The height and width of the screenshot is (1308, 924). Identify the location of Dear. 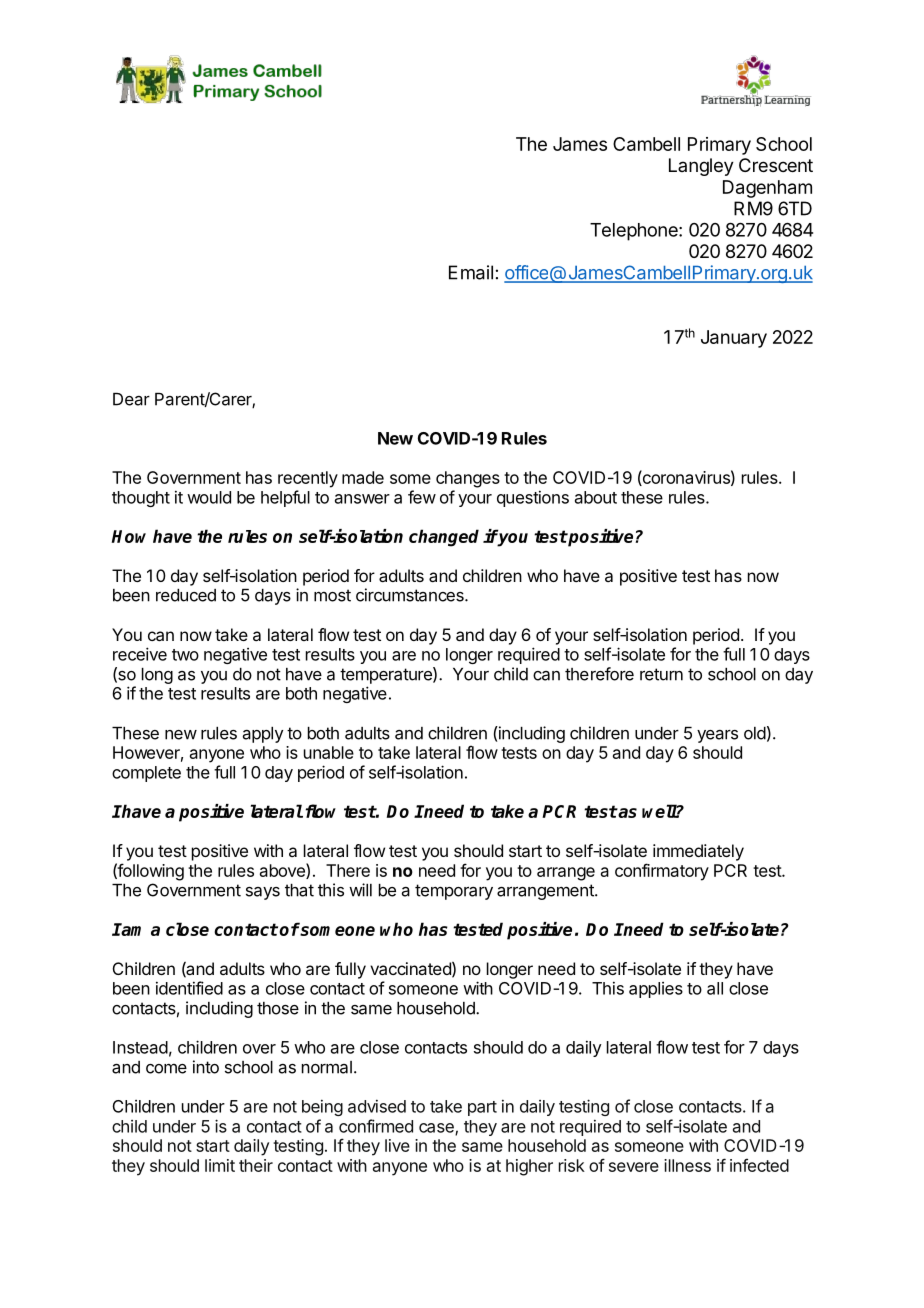
(131, 399).
